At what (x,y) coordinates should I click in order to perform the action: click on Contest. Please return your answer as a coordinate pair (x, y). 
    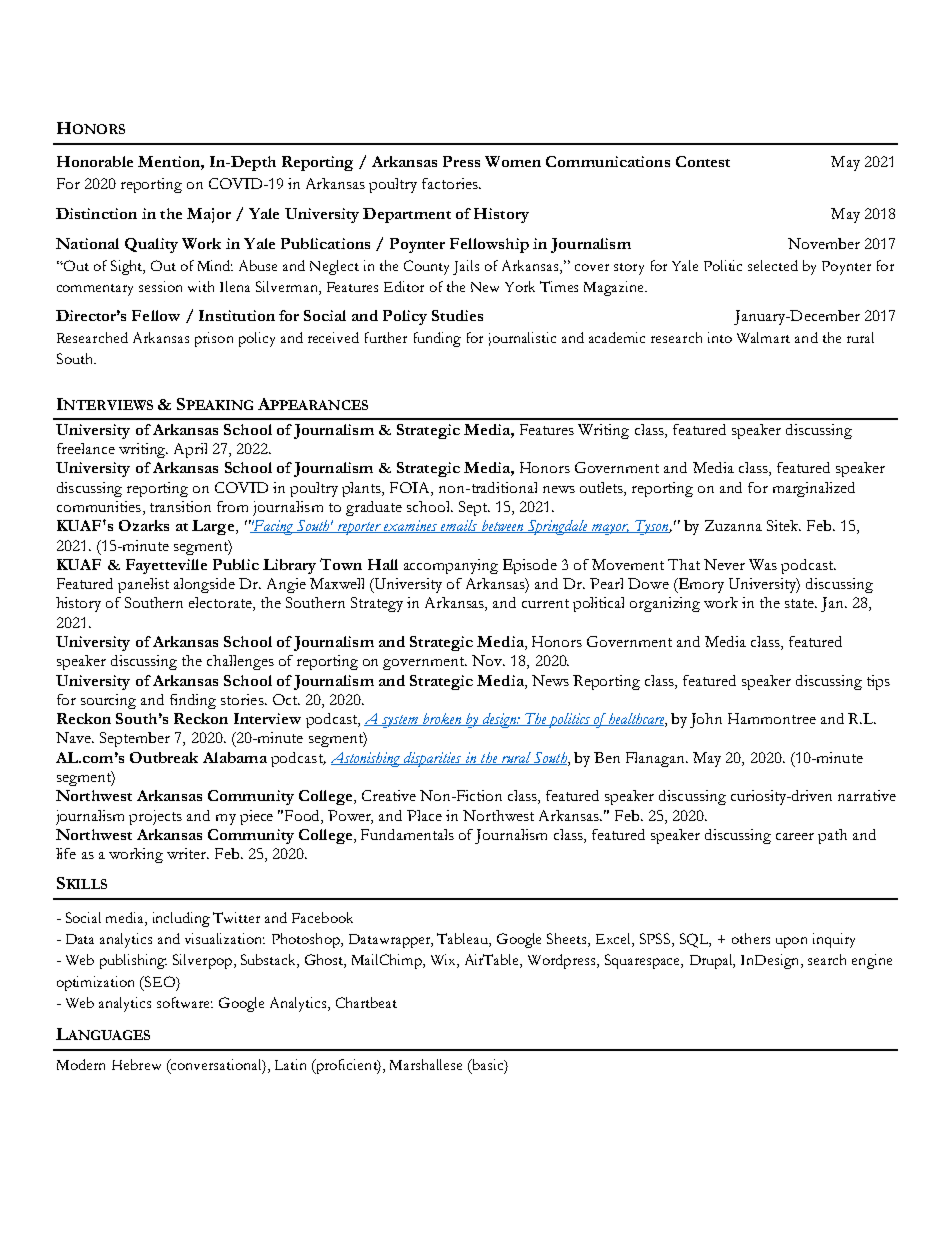
    Looking at the image, I should click on (703, 161).
